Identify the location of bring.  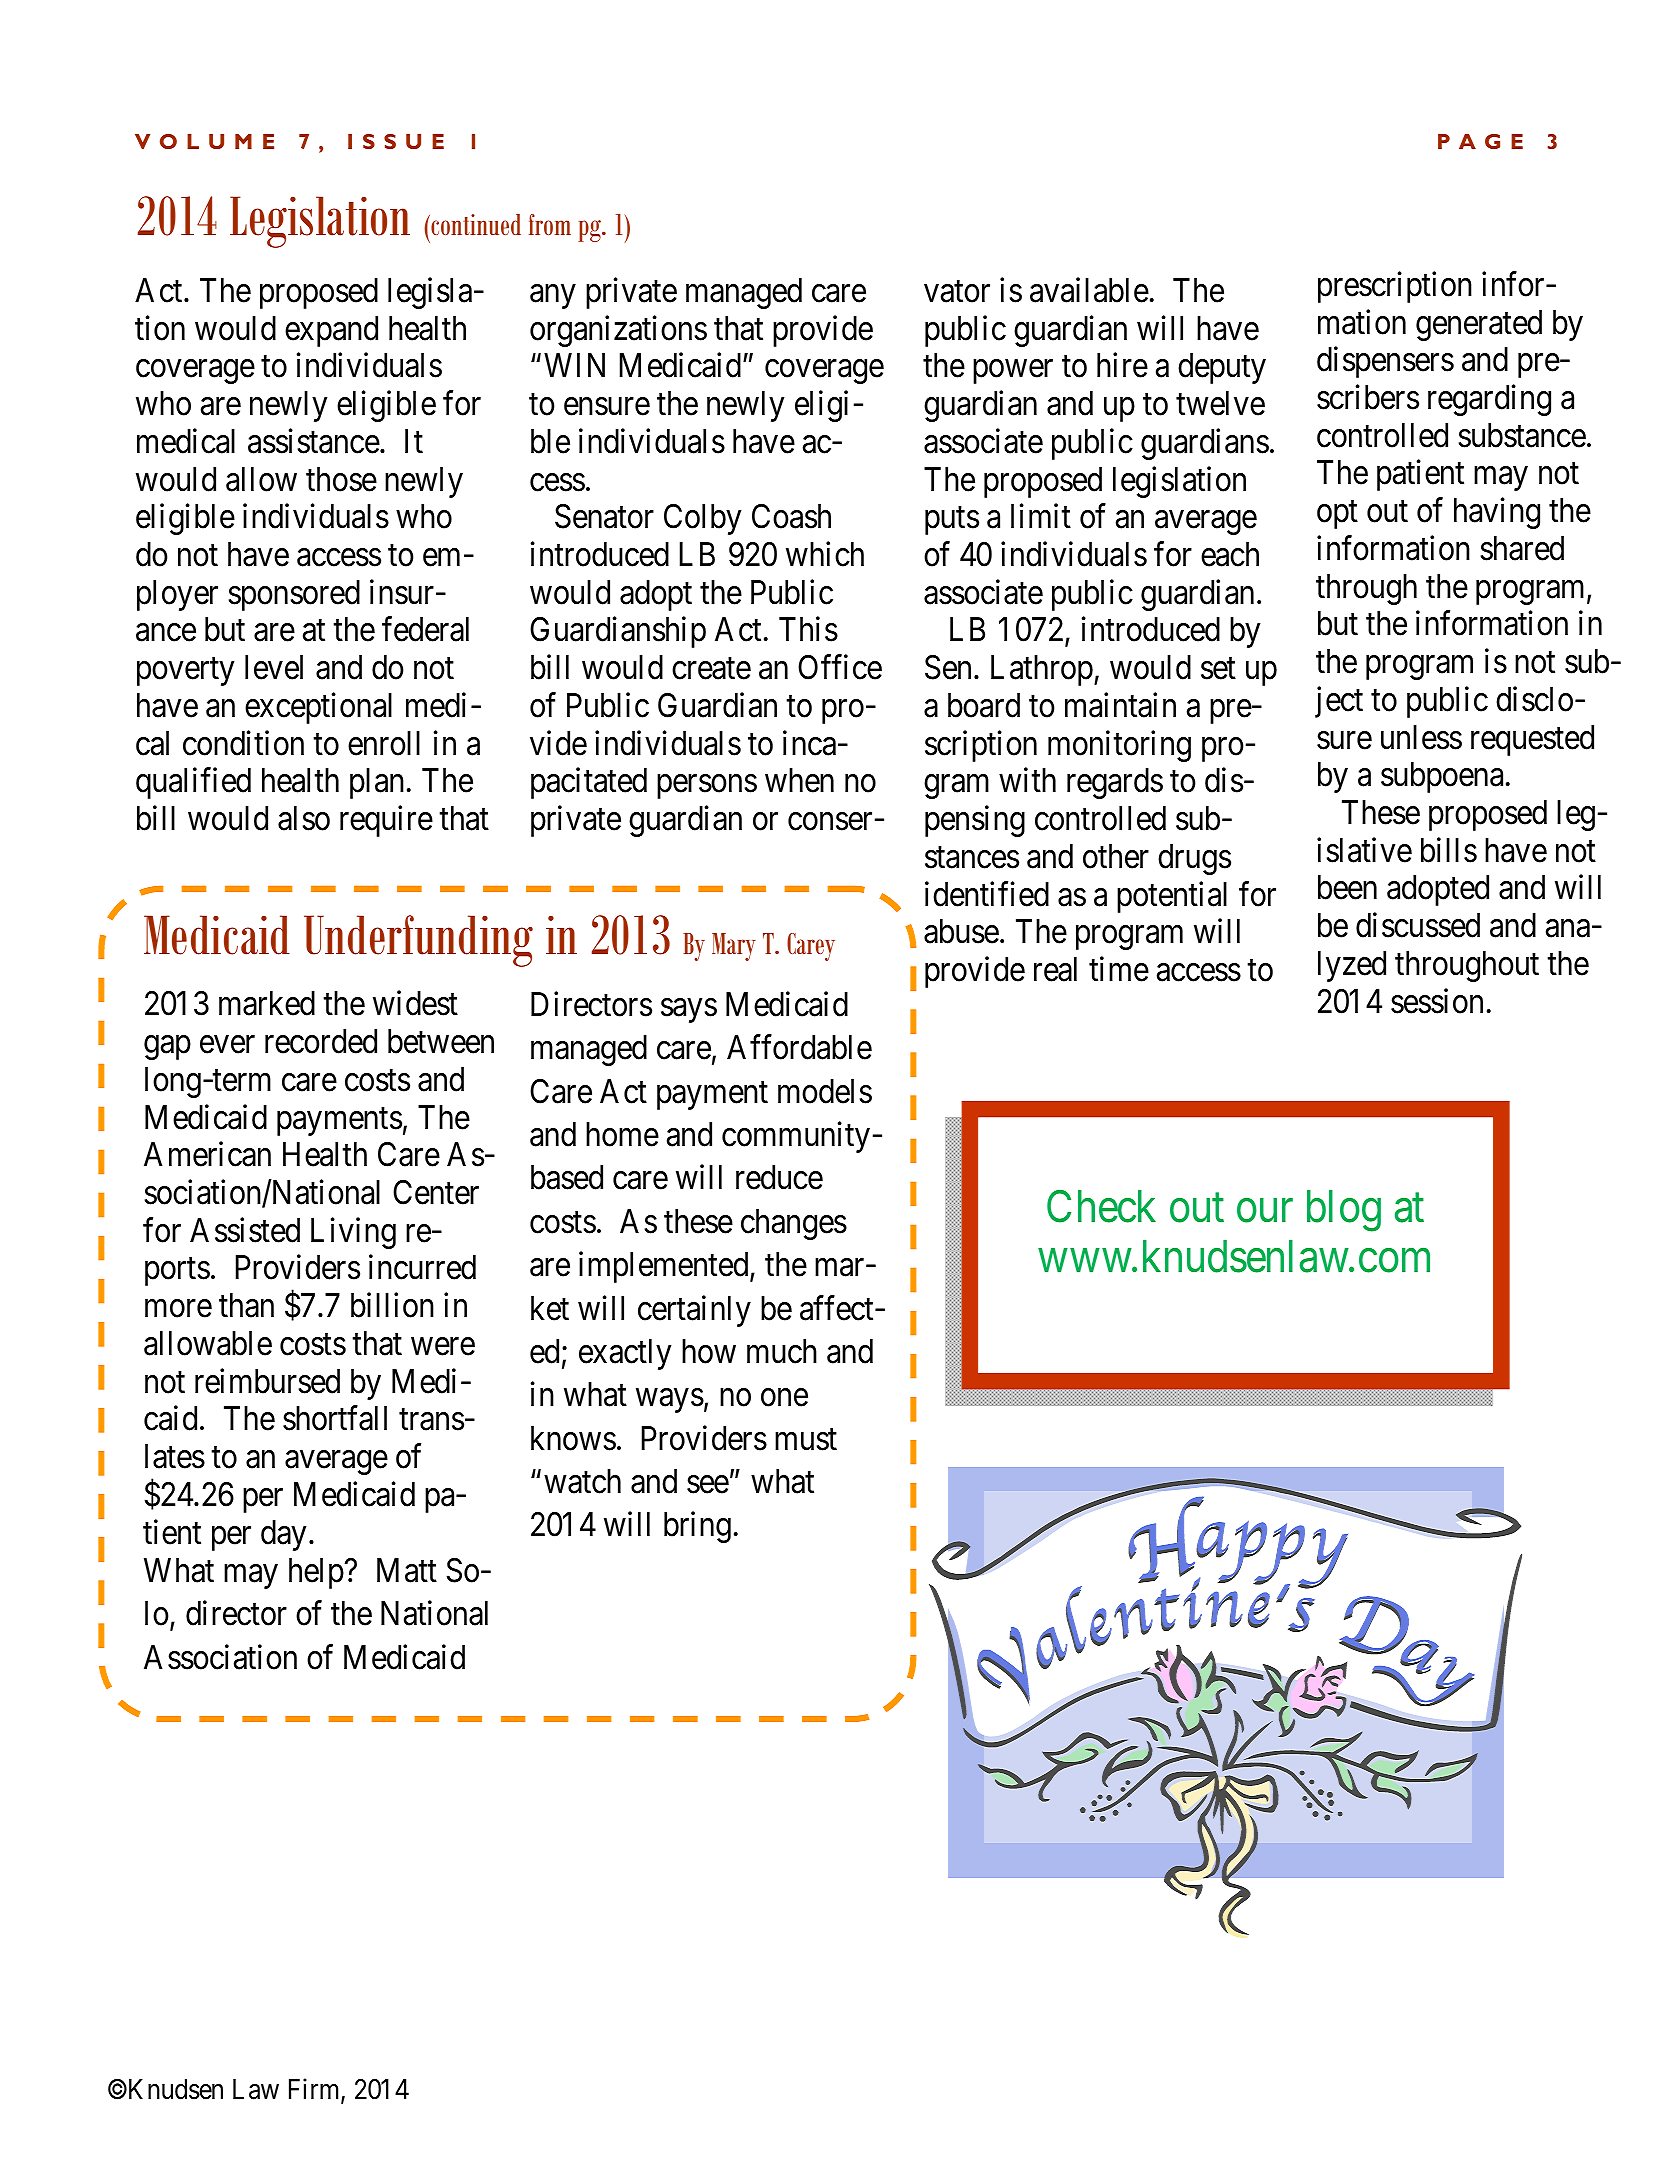
(697, 1527).
